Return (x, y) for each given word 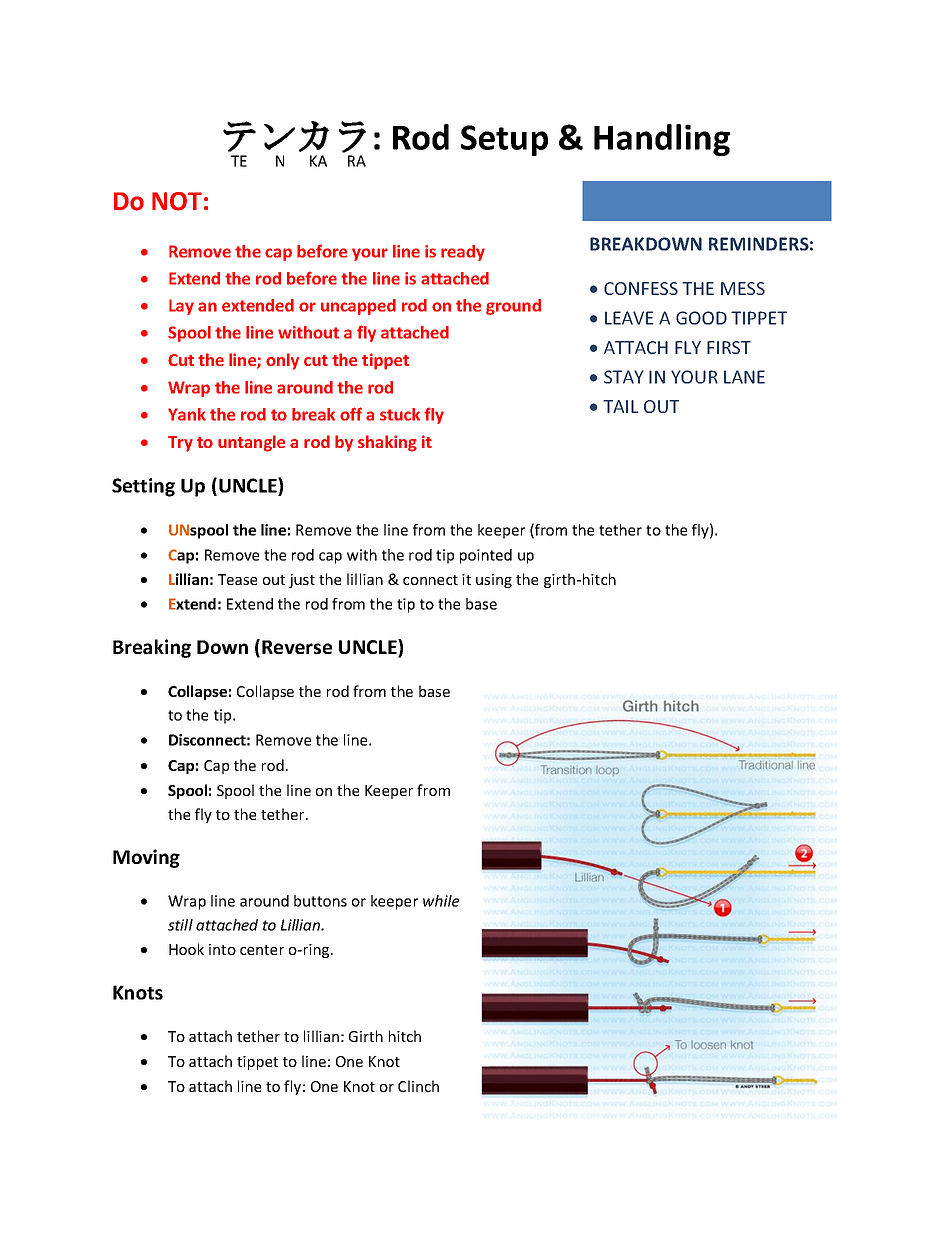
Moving (146, 858)
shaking (387, 443)
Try (180, 444)
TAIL (621, 406)
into (222, 949)
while (441, 901)
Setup (504, 140)
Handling (662, 140)
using (494, 581)
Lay (181, 307)
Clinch (418, 1086)
